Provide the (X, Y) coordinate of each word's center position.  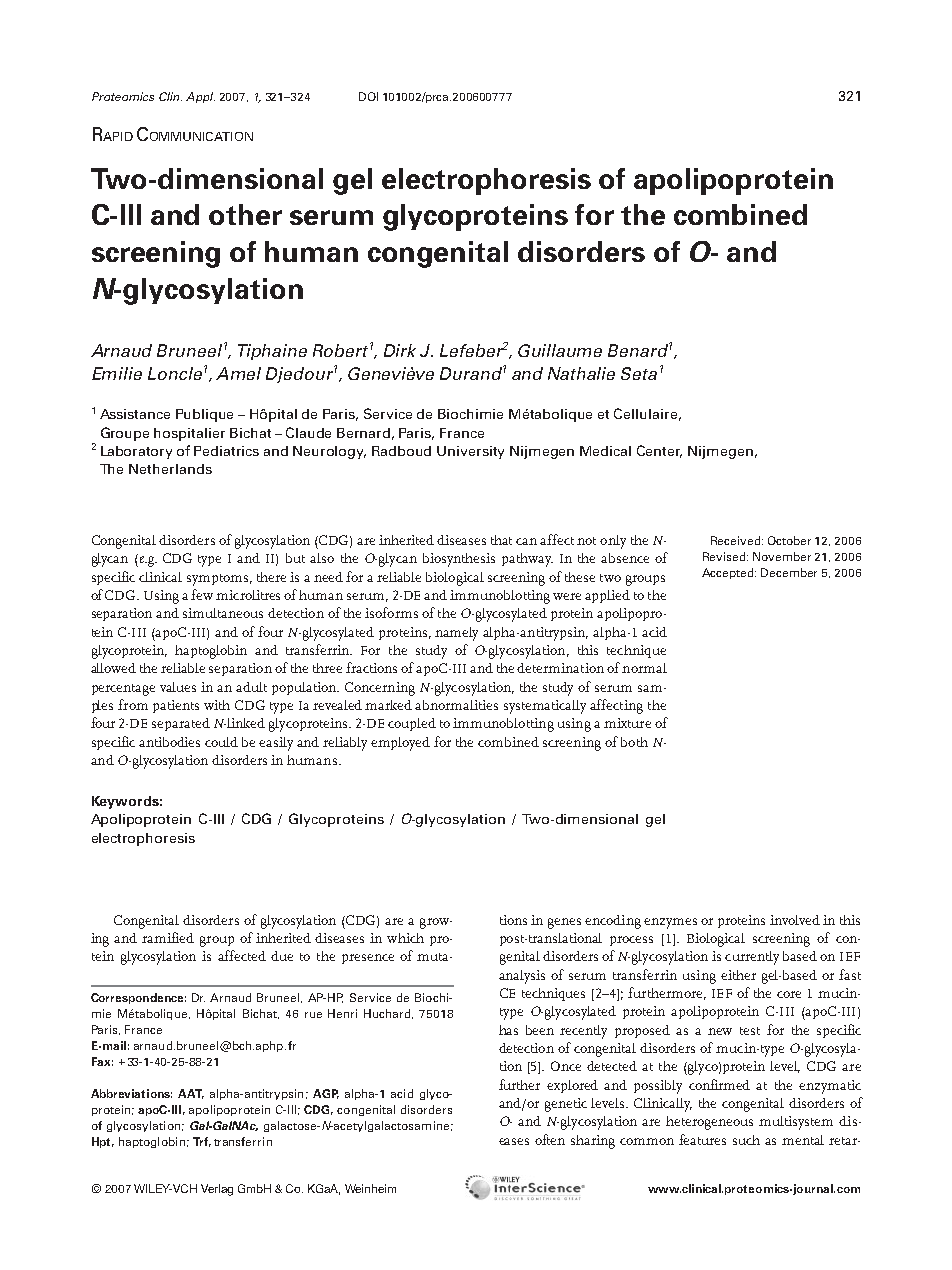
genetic (566, 1105)
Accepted (729, 573)
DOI (368, 96)
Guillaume (560, 350)
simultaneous (223, 613)
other (245, 214)
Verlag (217, 1190)
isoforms (391, 612)
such (746, 1140)
